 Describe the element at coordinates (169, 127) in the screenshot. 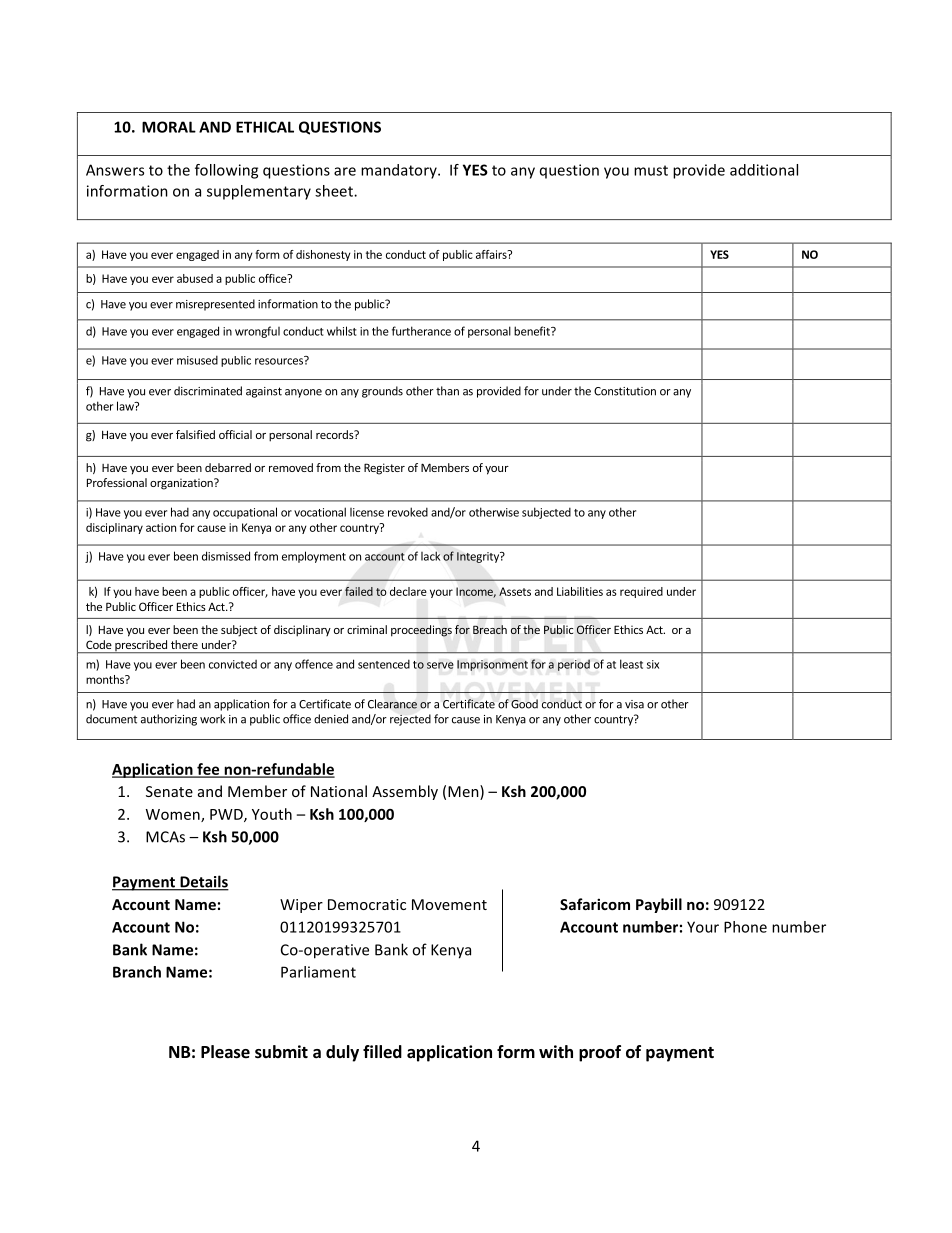

I see `MORAL` at that location.
